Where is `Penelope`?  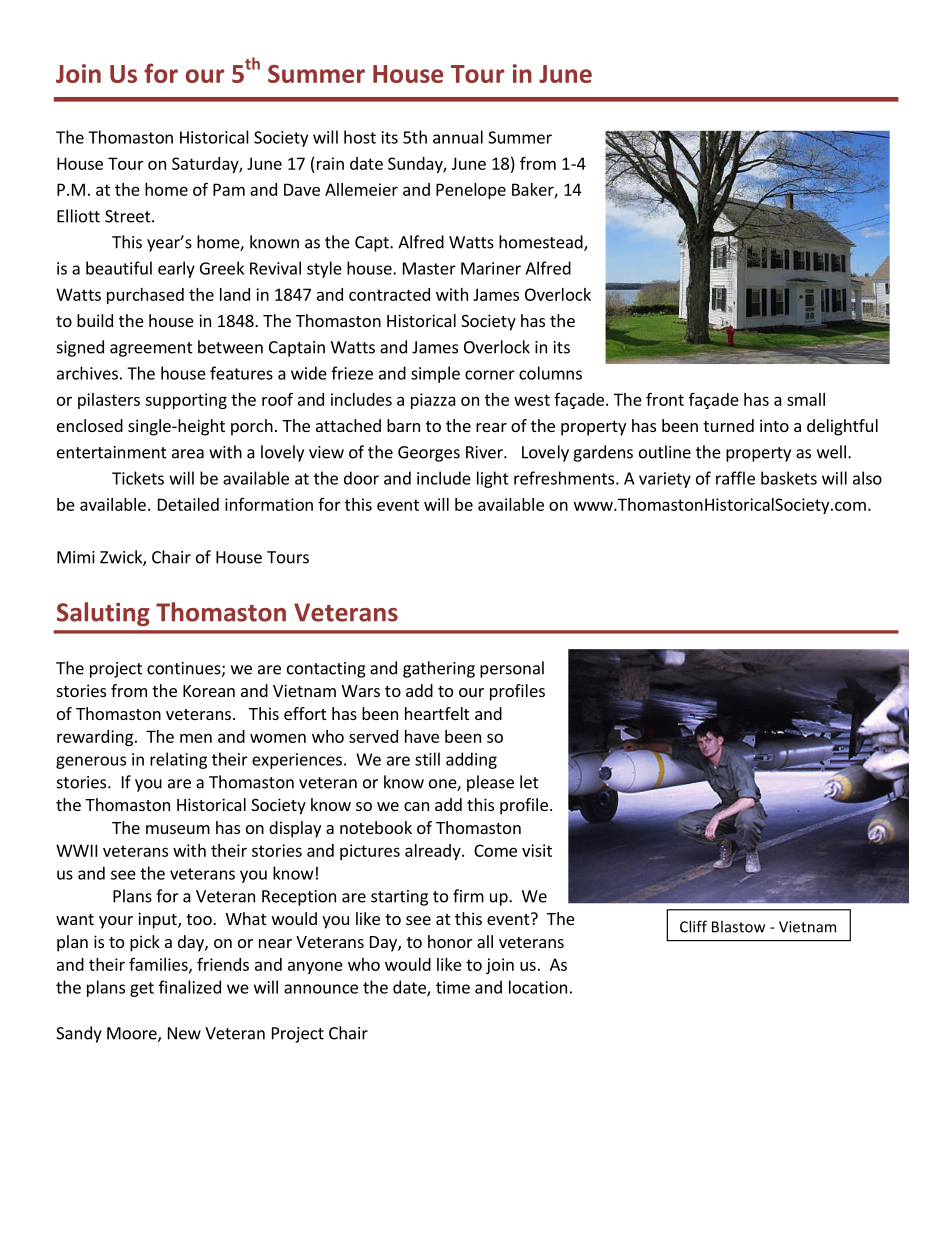 Penelope is located at coordinates (471, 191).
